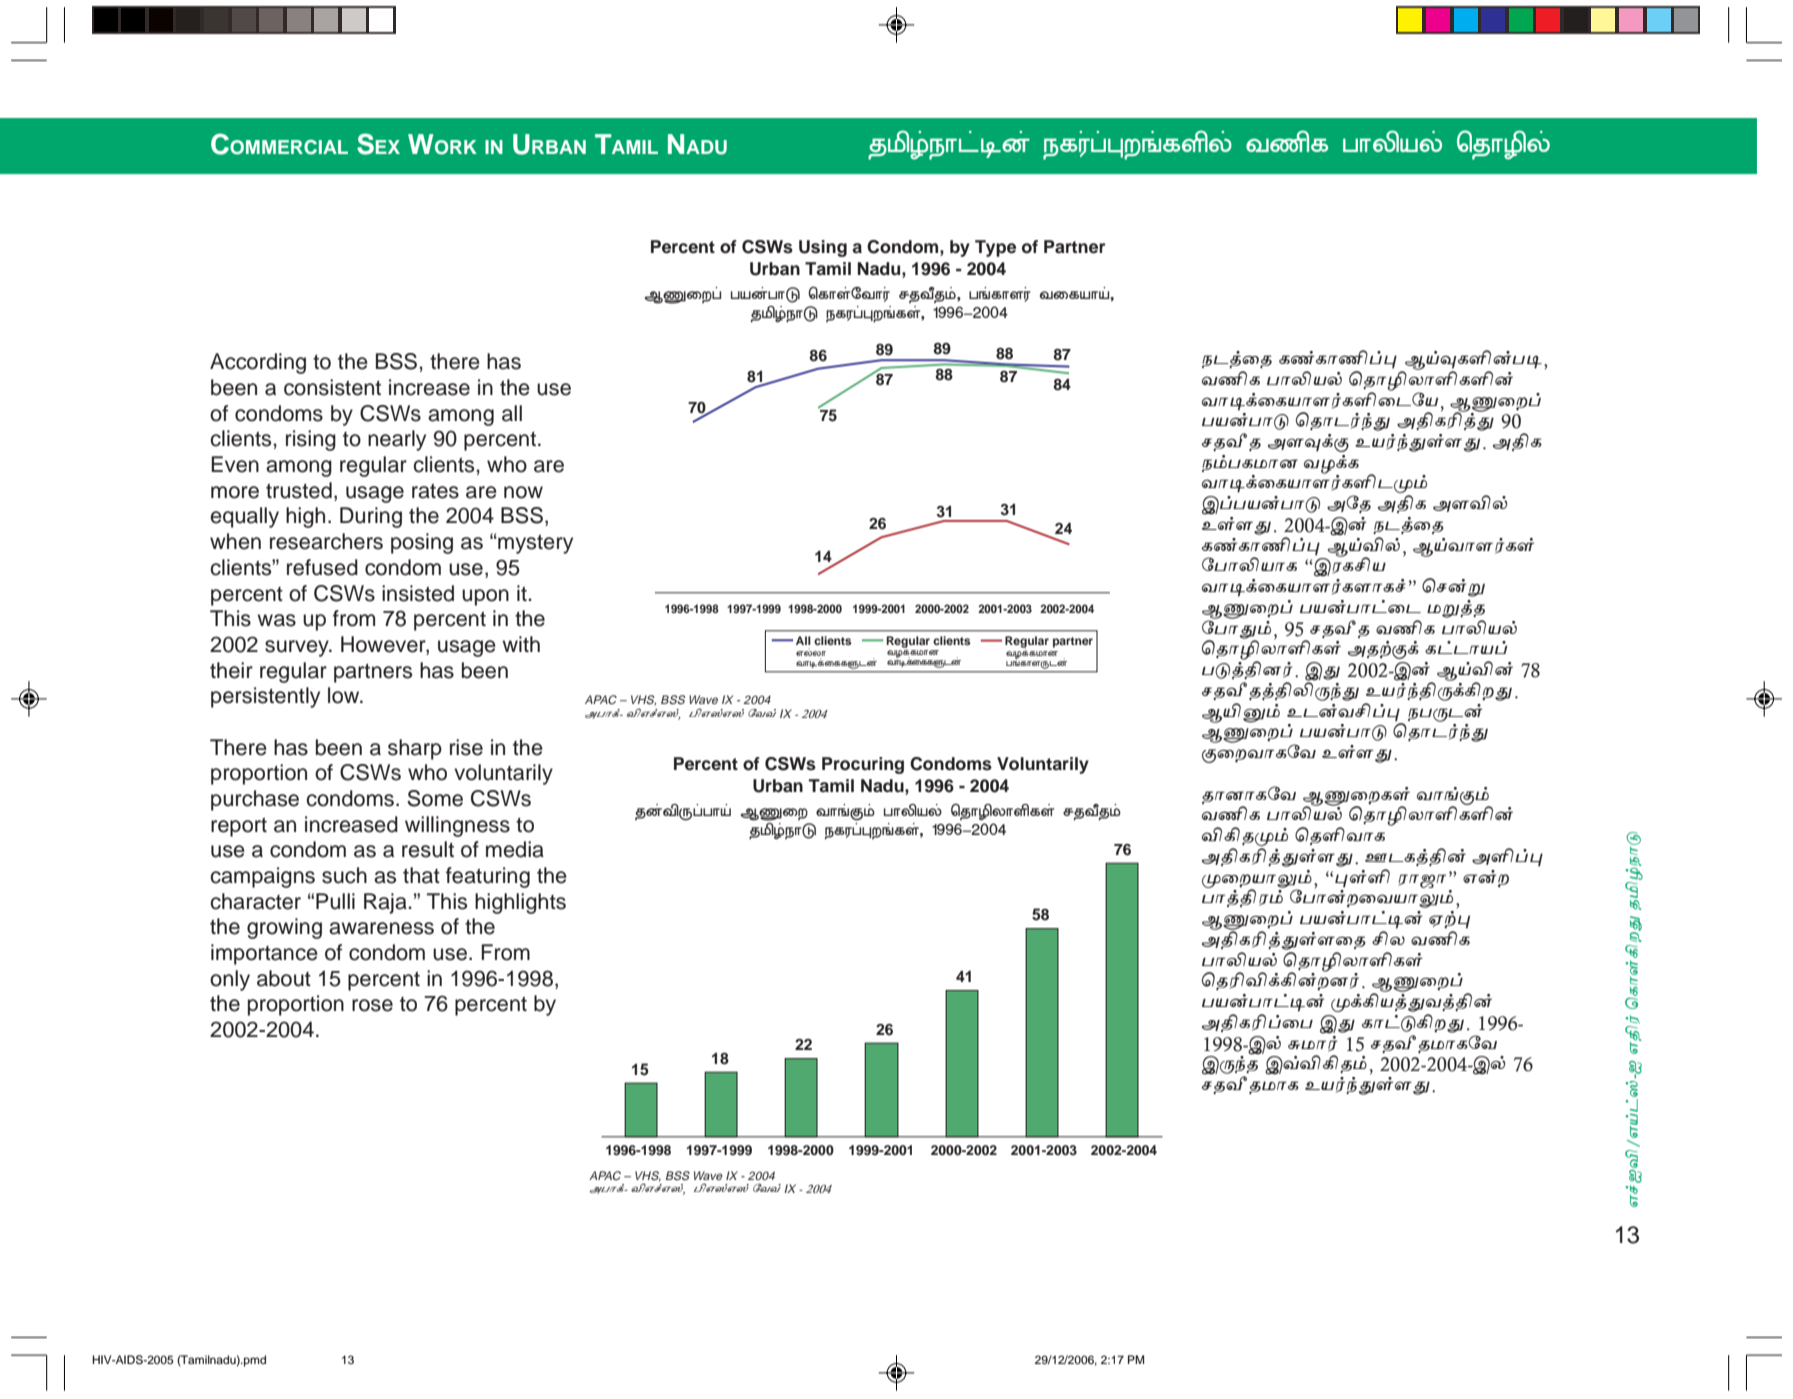 The image size is (1793, 1399). What do you see at coordinates (534, 544) in the document?
I see `mystery` at bounding box center [534, 544].
